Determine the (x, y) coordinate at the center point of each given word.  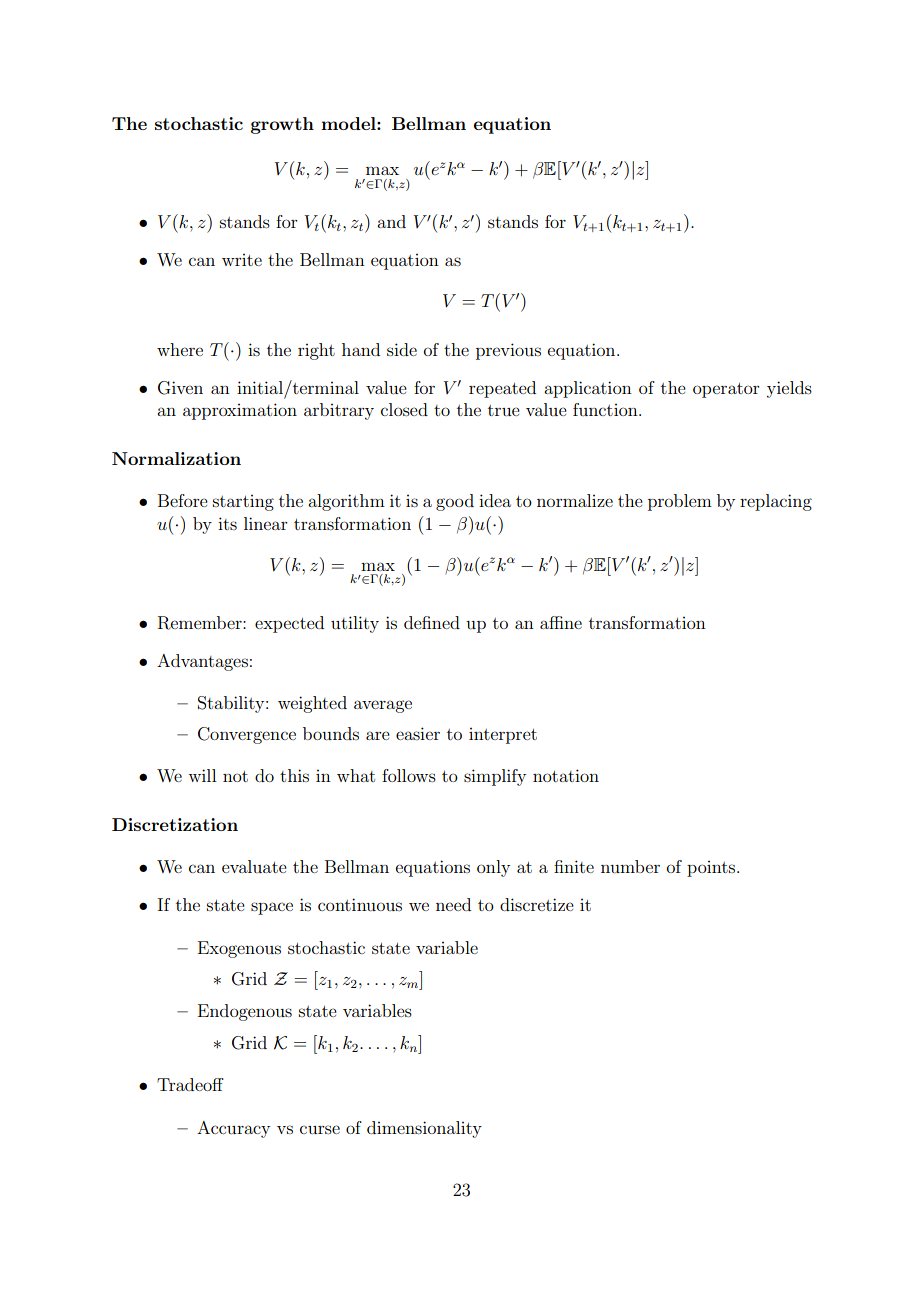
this (294, 775)
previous (508, 351)
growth (282, 125)
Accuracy (233, 1129)
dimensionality (424, 1129)
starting (243, 503)
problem (680, 502)
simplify (495, 777)
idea (495, 500)
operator (726, 390)
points (712, 869)
